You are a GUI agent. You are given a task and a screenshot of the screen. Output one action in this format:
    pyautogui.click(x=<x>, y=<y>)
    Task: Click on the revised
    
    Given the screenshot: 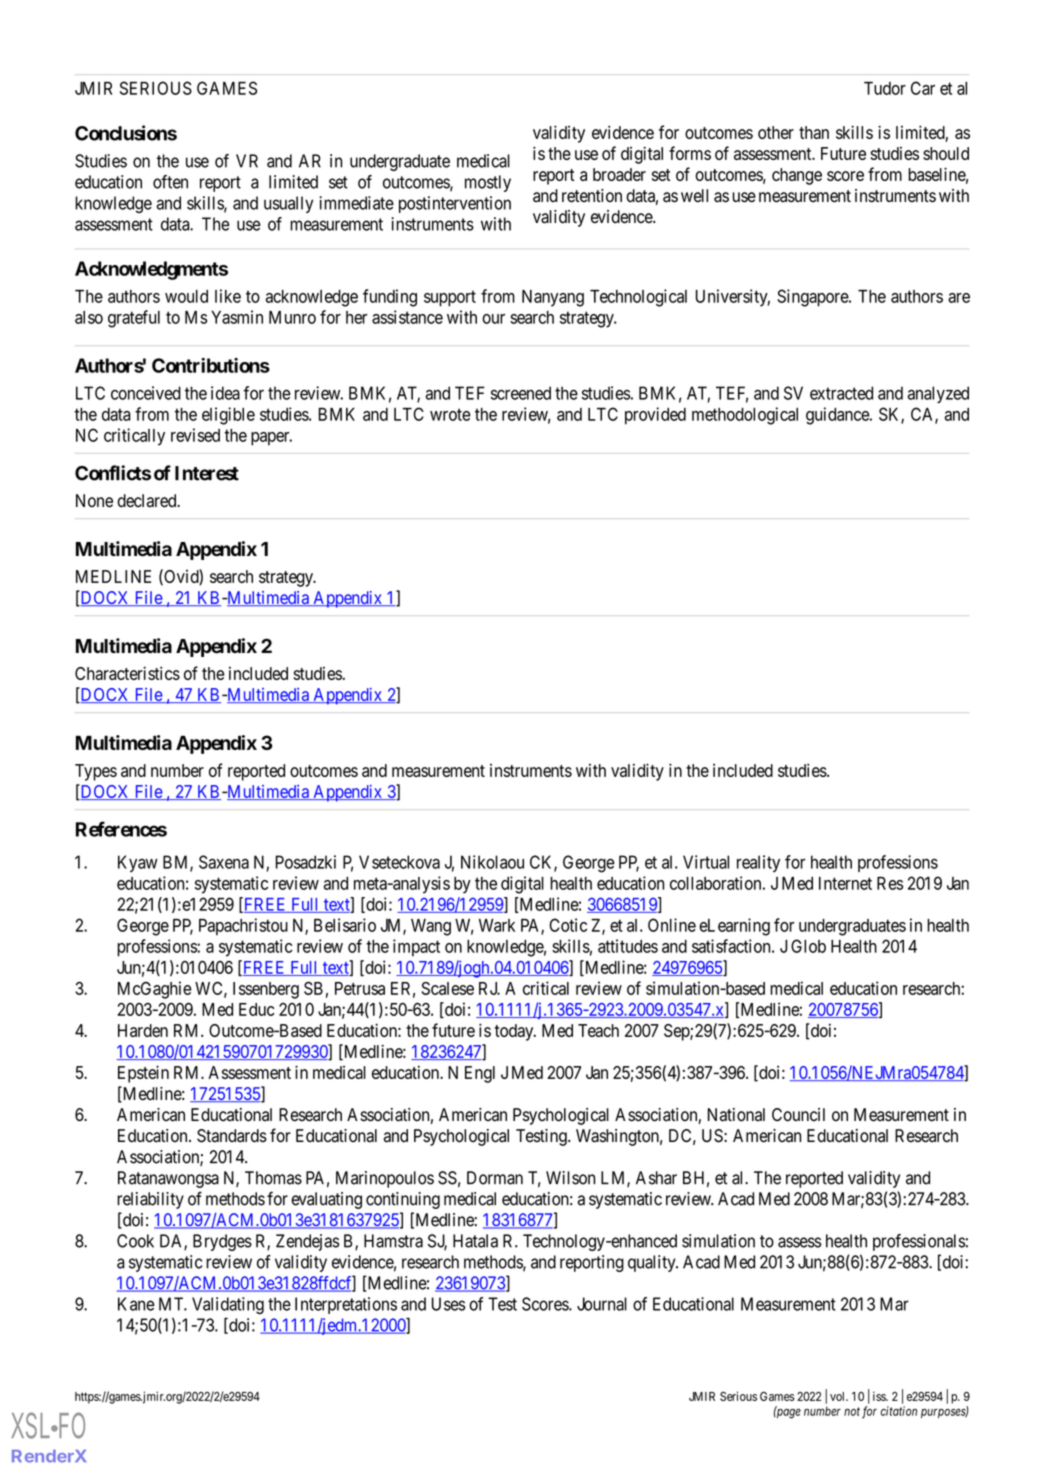 What is the action you would take?
    pyautogui.click(x=195, y=435)
